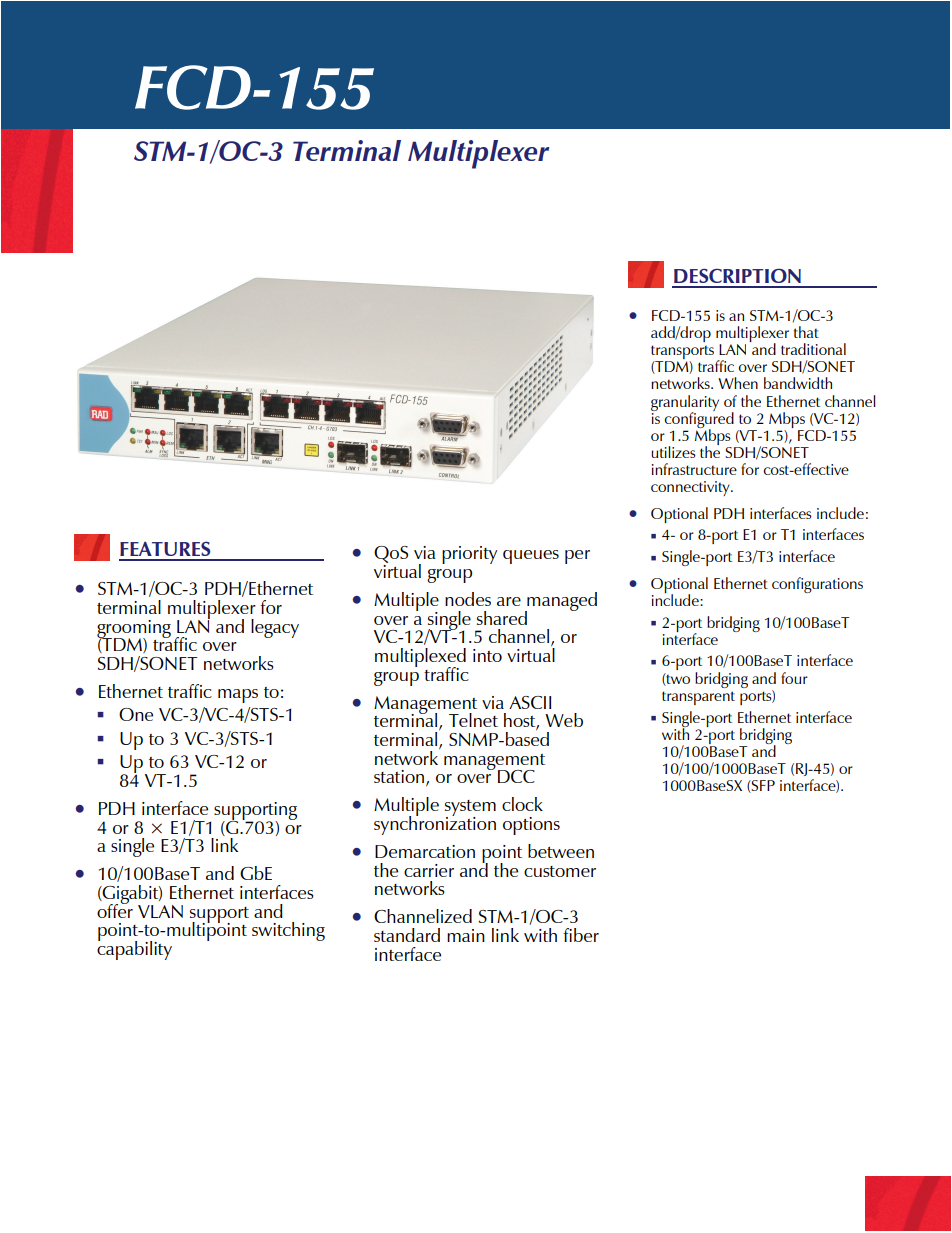  Describe the element at coordinates (581, 935) in the screenshot. I see `fiber` at that location.
